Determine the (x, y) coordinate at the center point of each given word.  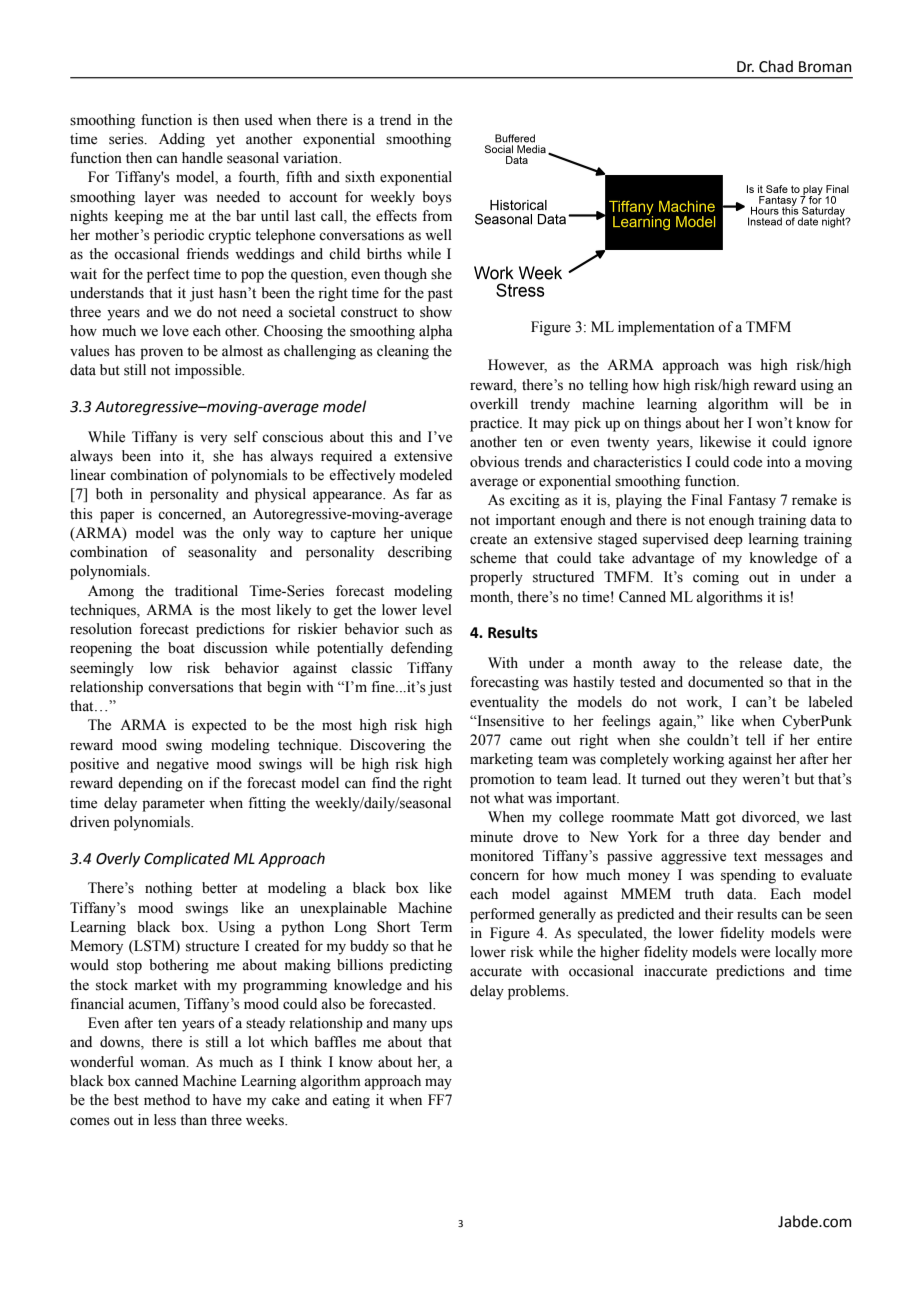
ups (442, 1026)
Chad (776, 66)
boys (437, 198)
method (167, 1100)
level (437, 610)
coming (716, 578)
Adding (182, 140)
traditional (206, 591)
